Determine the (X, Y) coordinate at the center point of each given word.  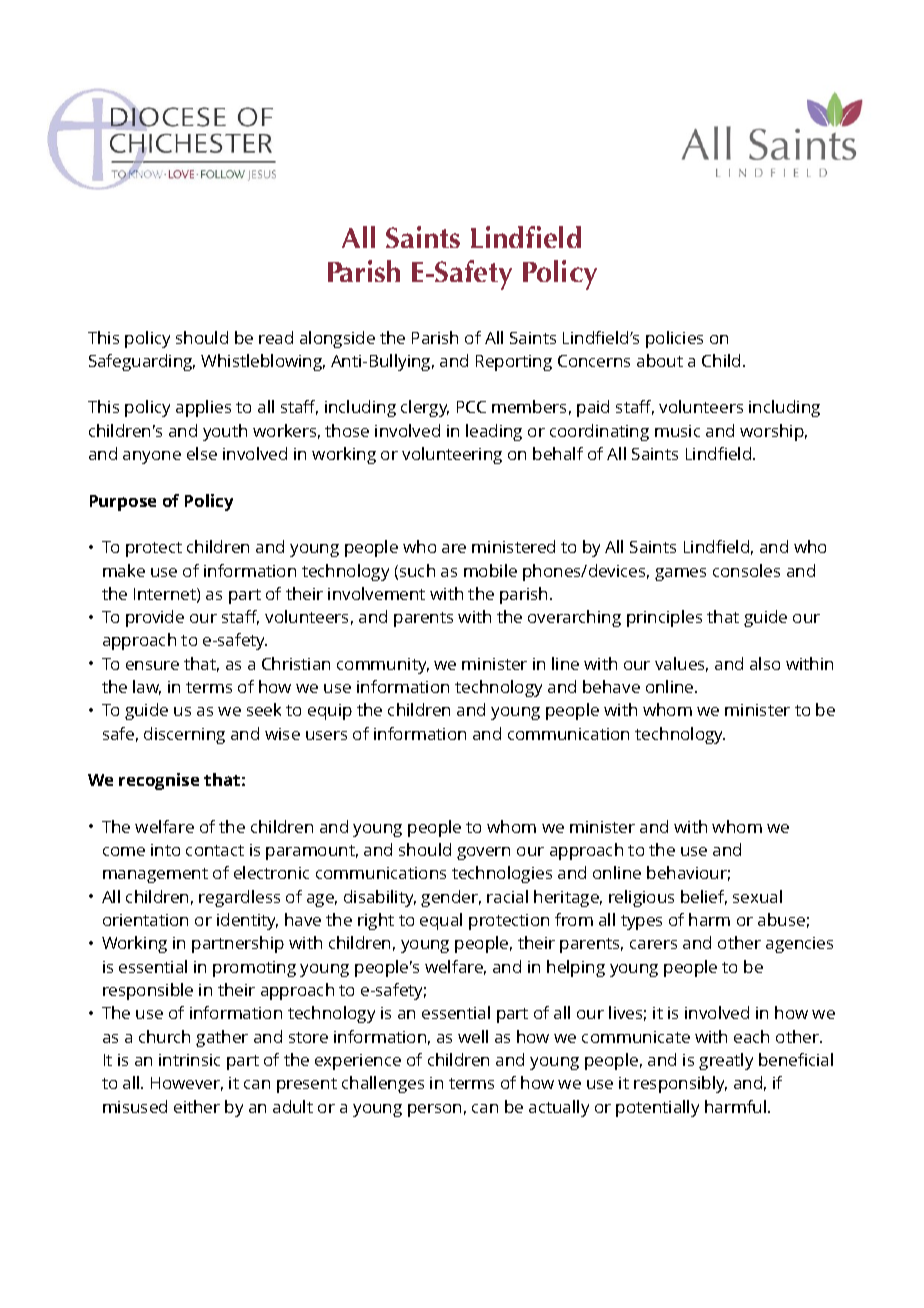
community (383, 666)
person (434, 1110)
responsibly (680, 1084)
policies (674, 339)
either (197, 1106)
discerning (184, 735)
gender (451, 898)
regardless (239, 898)
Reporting (514, 363)
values (681, 664)
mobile (490, 570)
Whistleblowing (263, 362)
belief (704, 897)
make (124, 570)
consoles (746, 570)
